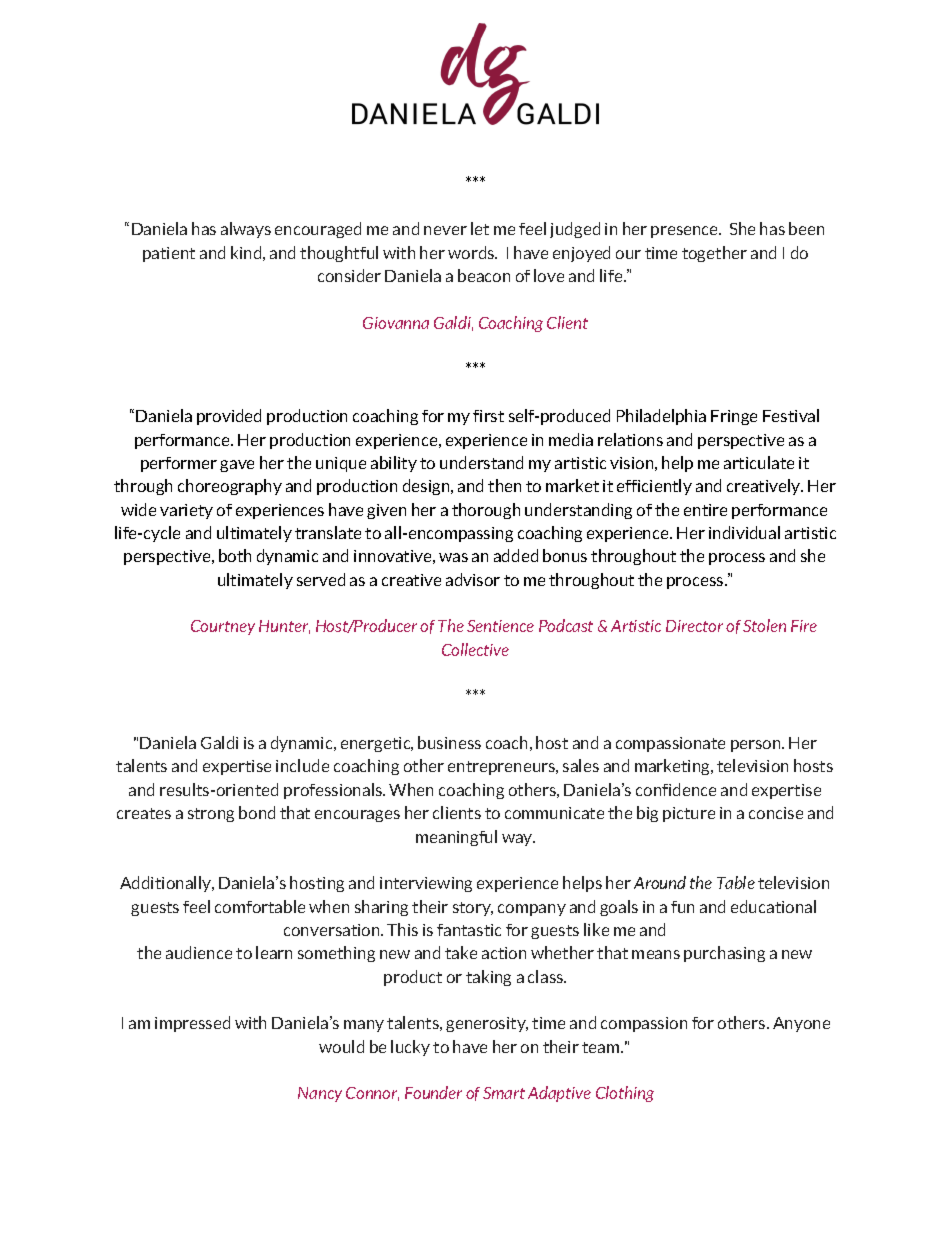  What do you see at coordinates (682, 907) in the document?
I see `fun` at bounding box center [682, 907].
